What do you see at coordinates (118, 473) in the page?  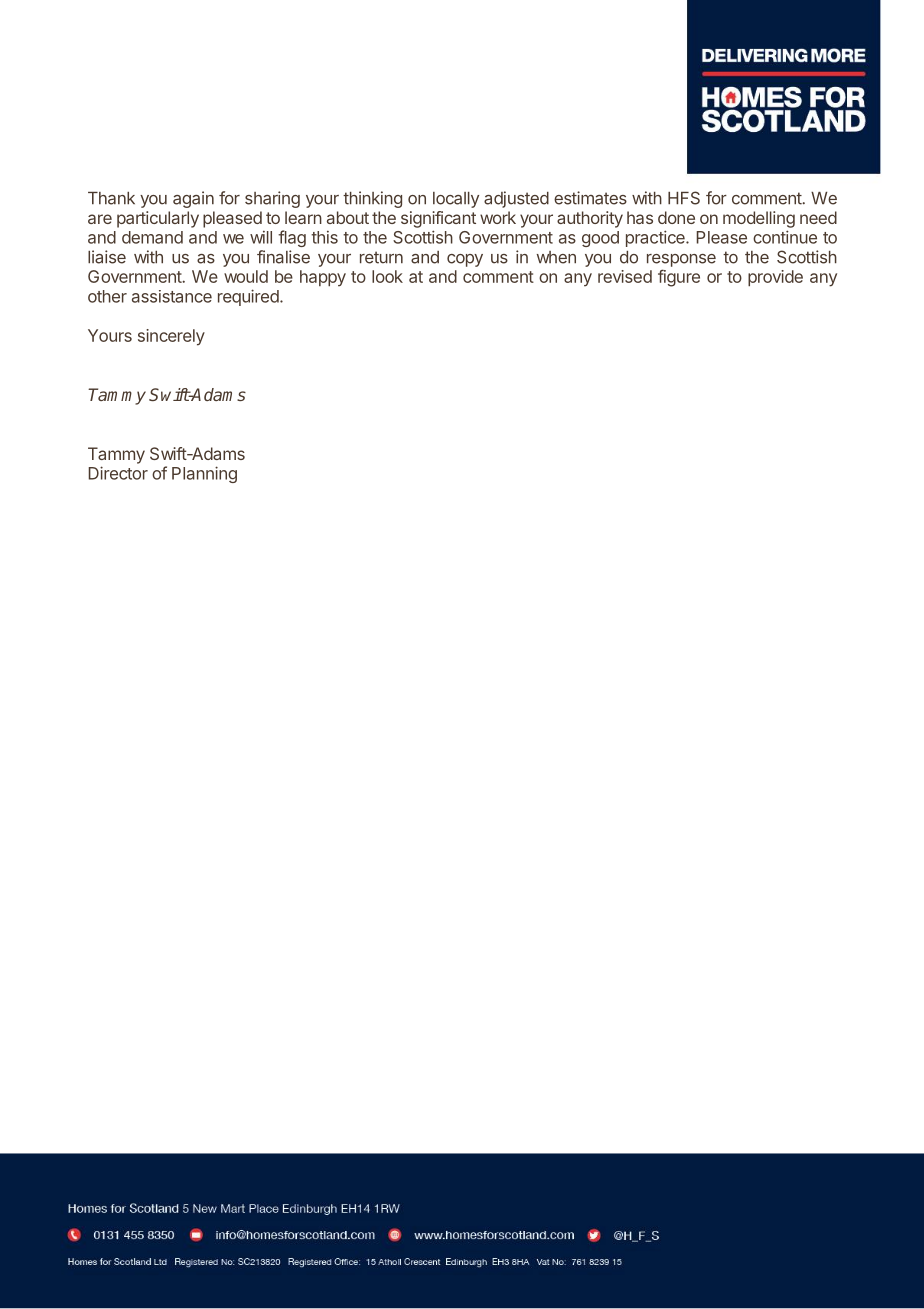 I see `Director` at bounding box center [118, 473].
